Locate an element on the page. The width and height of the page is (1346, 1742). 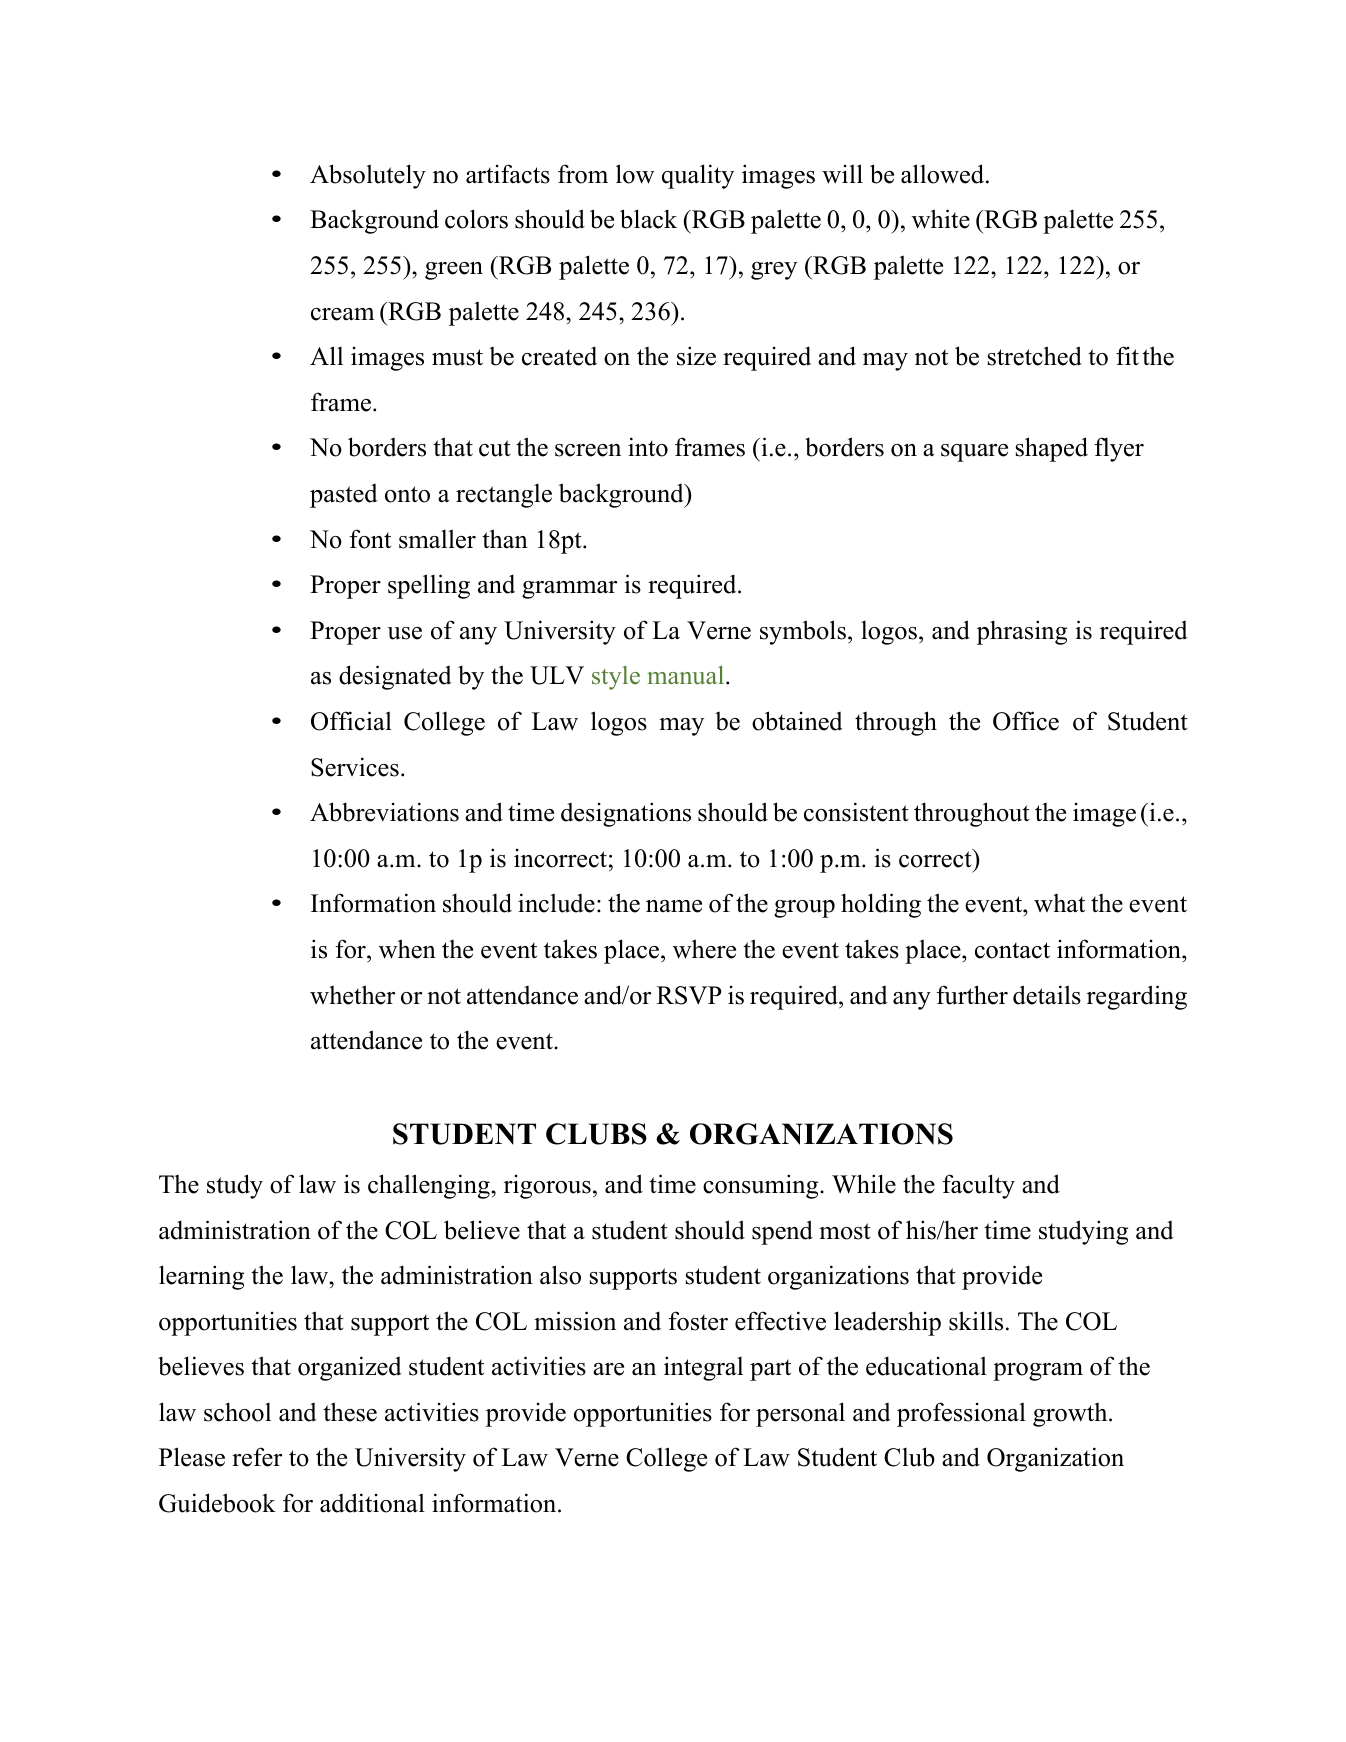
phrasing is located at coordinates (1022, 632).
